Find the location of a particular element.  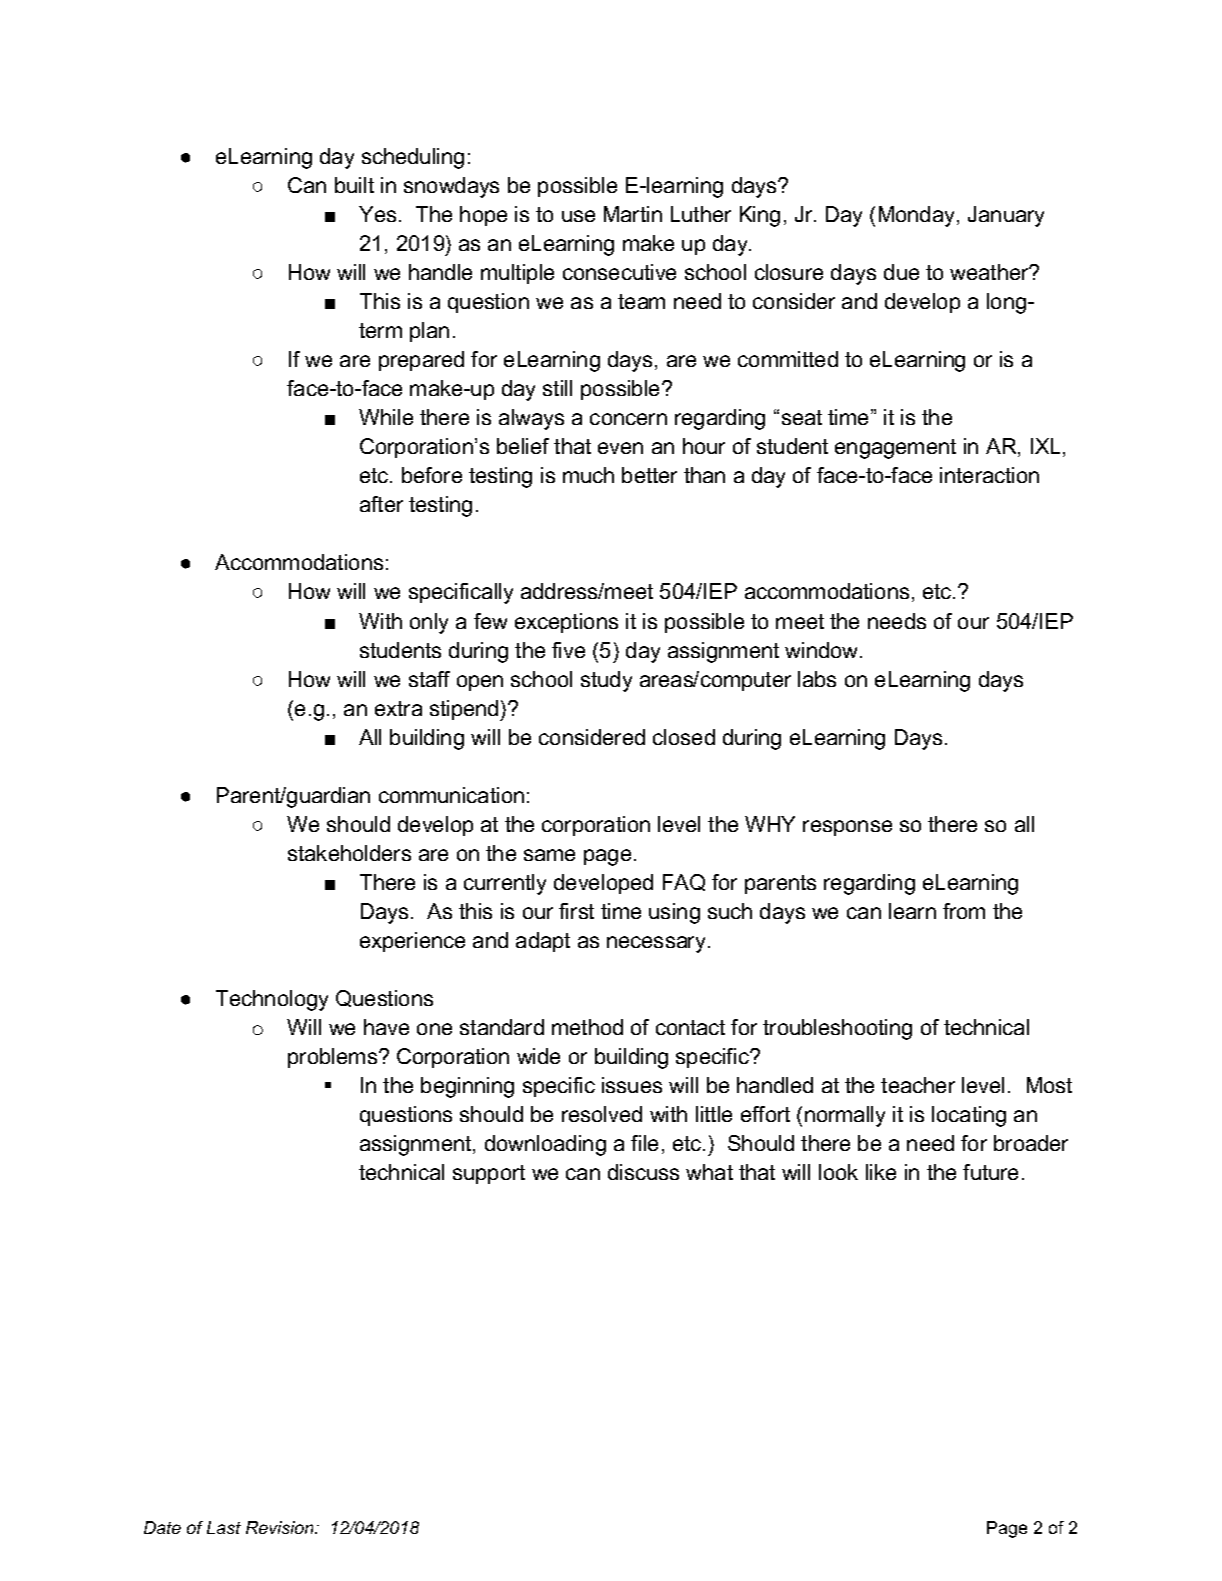

exceptions is located at coordinates (566, 623).
